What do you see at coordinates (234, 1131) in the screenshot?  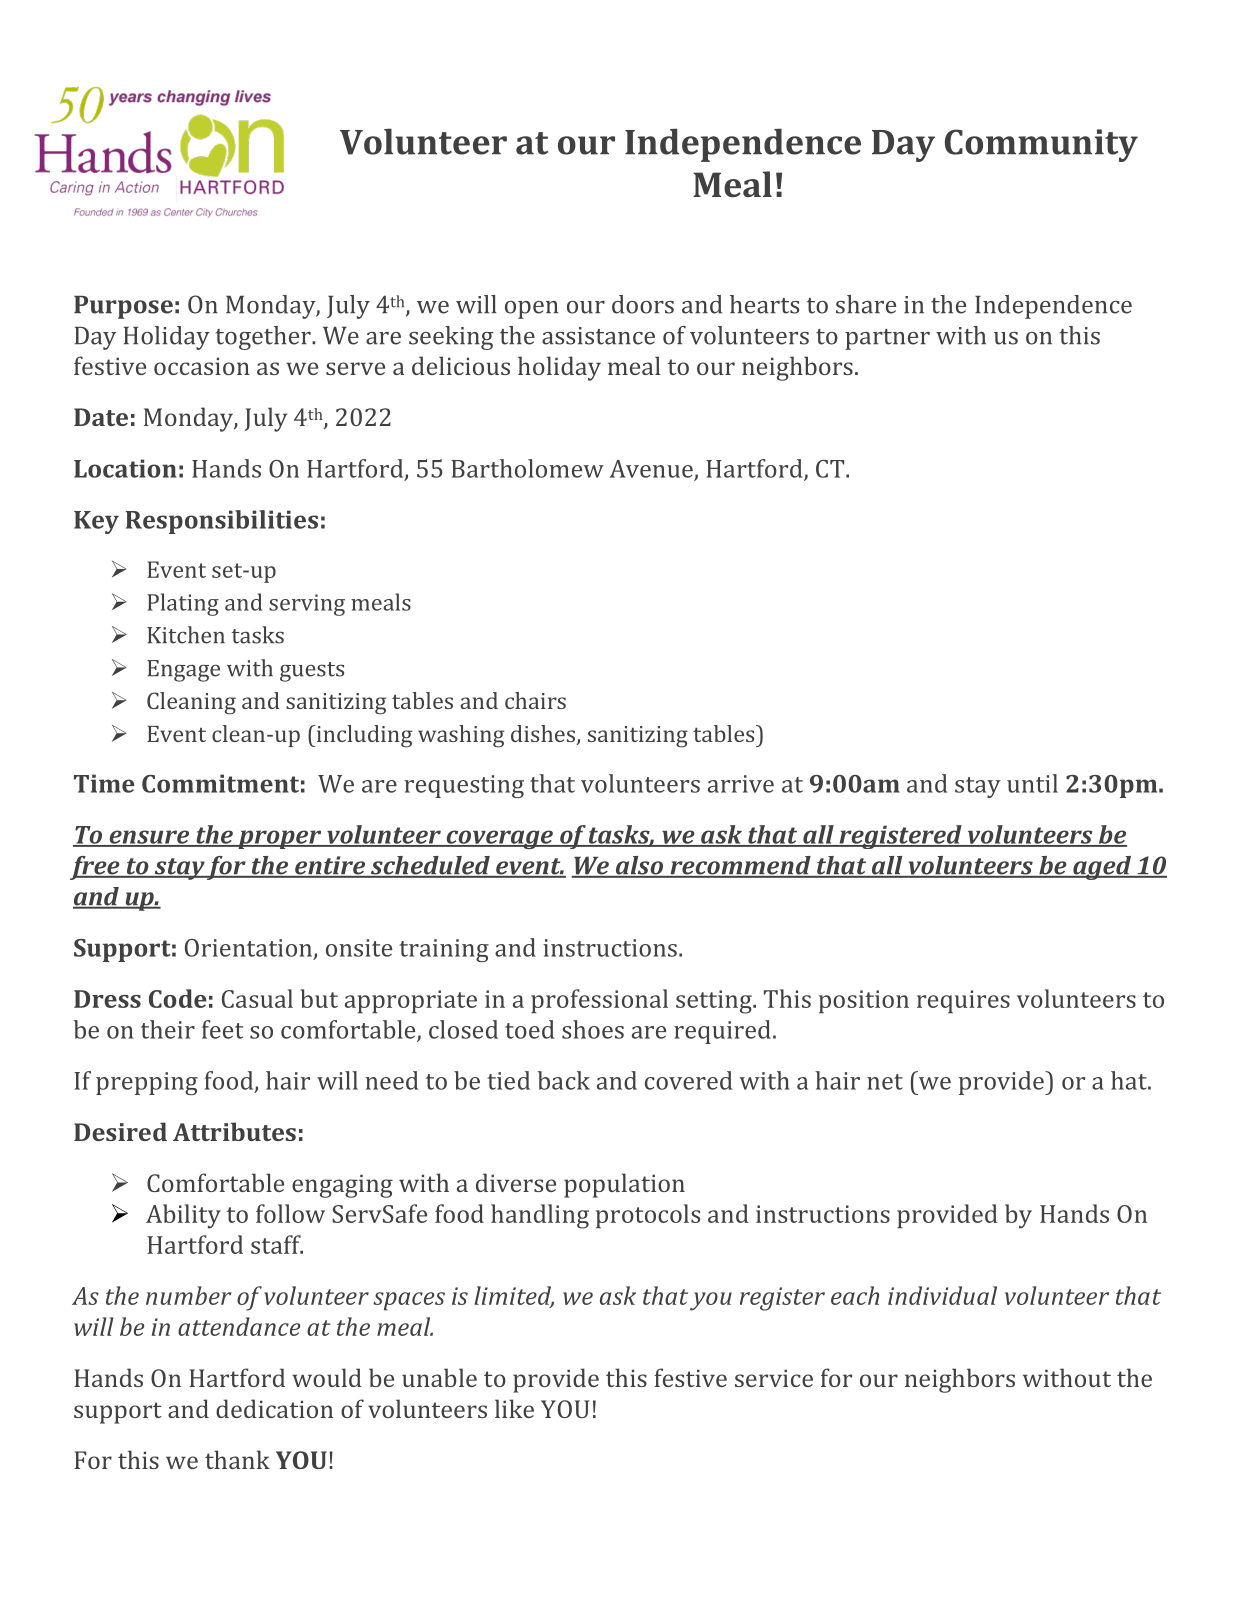 I see `Attributes` at bounding box center [234, 1131].
